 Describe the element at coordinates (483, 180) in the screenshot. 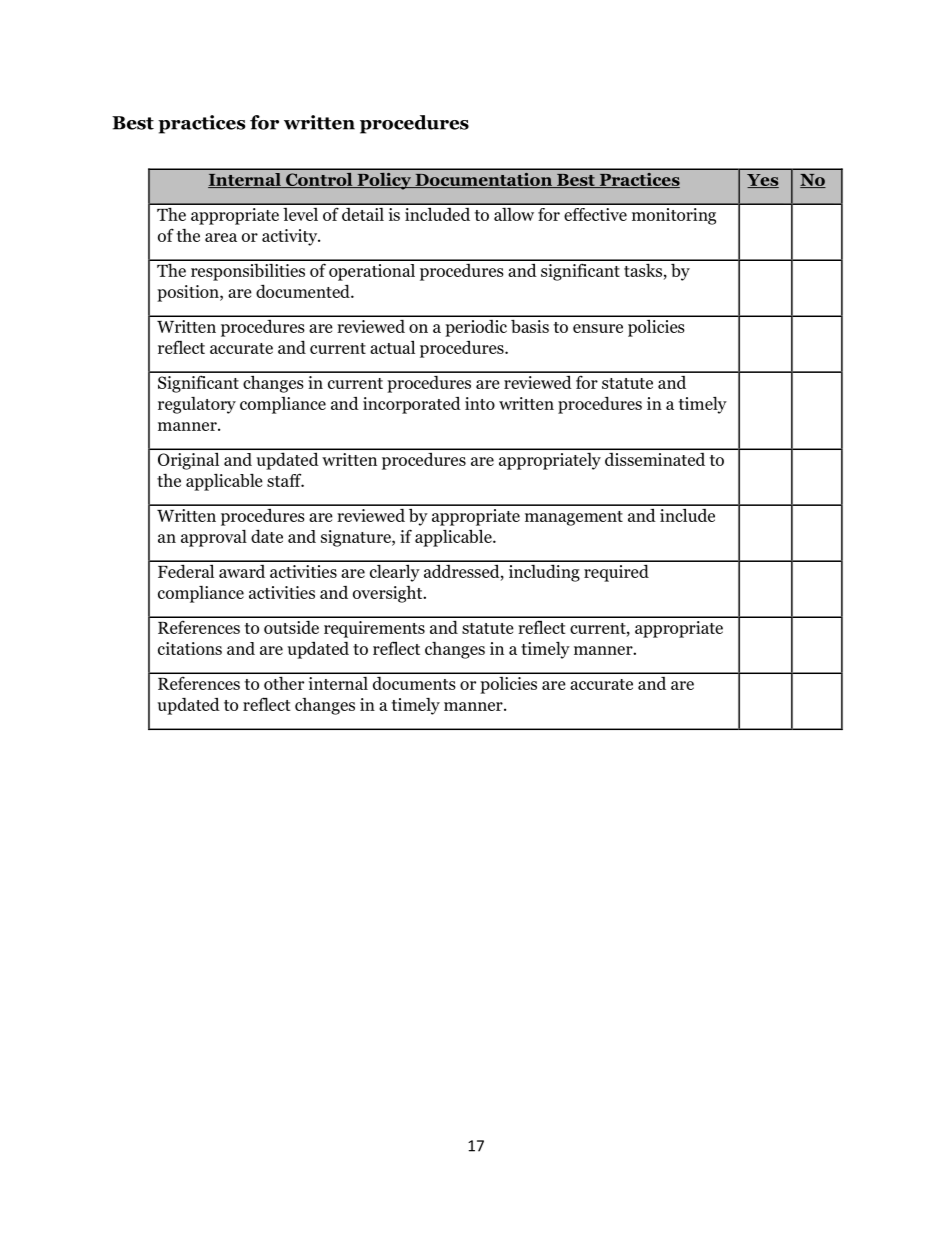

I see `Documentation` at that location.
